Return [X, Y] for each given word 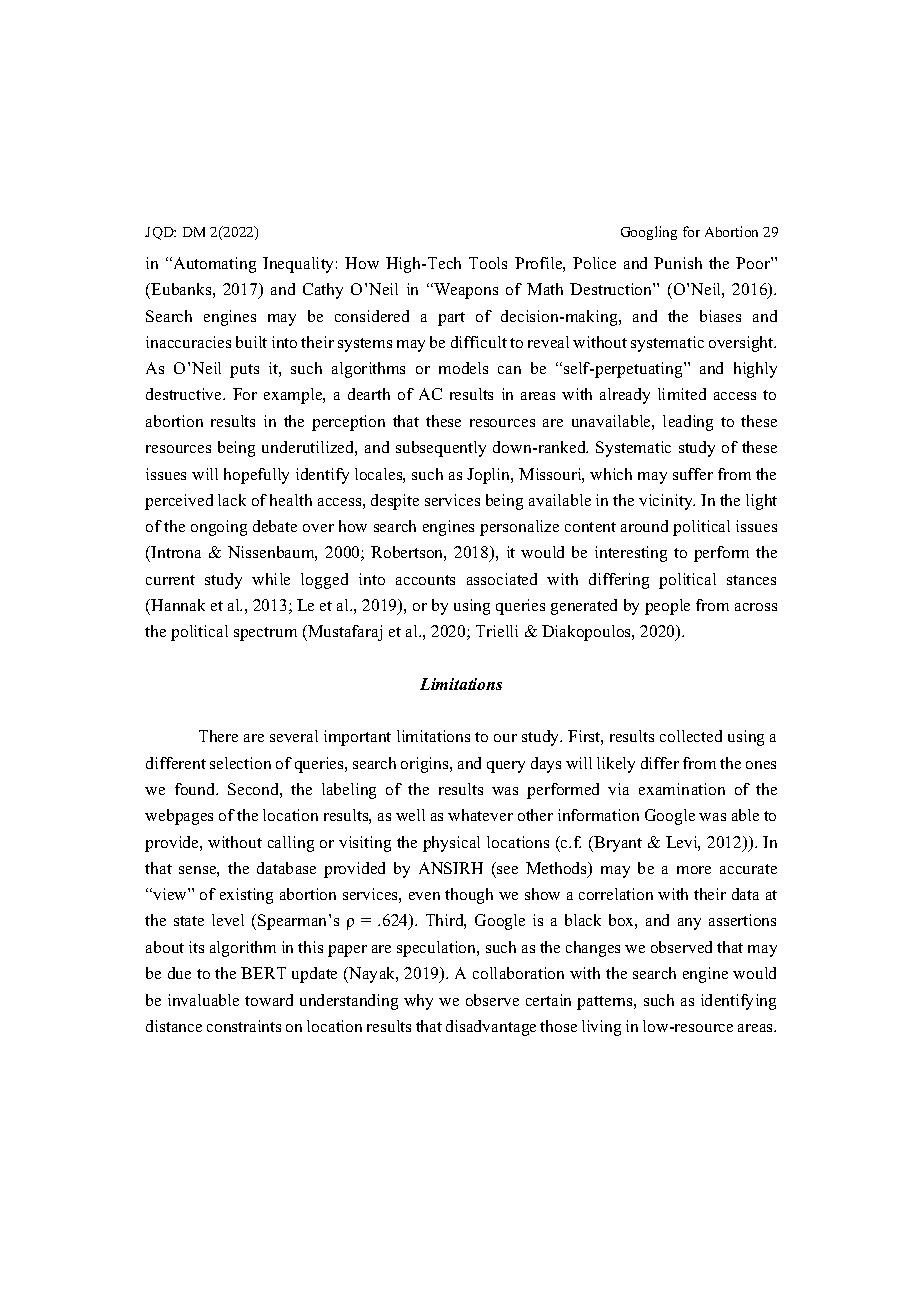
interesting [631, 554]
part [451, 319]
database [286, 868]
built [251, 342]
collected [691, 736]
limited [682, 394]
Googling [649, 233]
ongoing [219, 528]
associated [502, 579]
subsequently [441, 449]
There [218, 736]
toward [269, 1000]
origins [426, 765]
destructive [185, 394]
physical [451, 844]
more [694, 870]
